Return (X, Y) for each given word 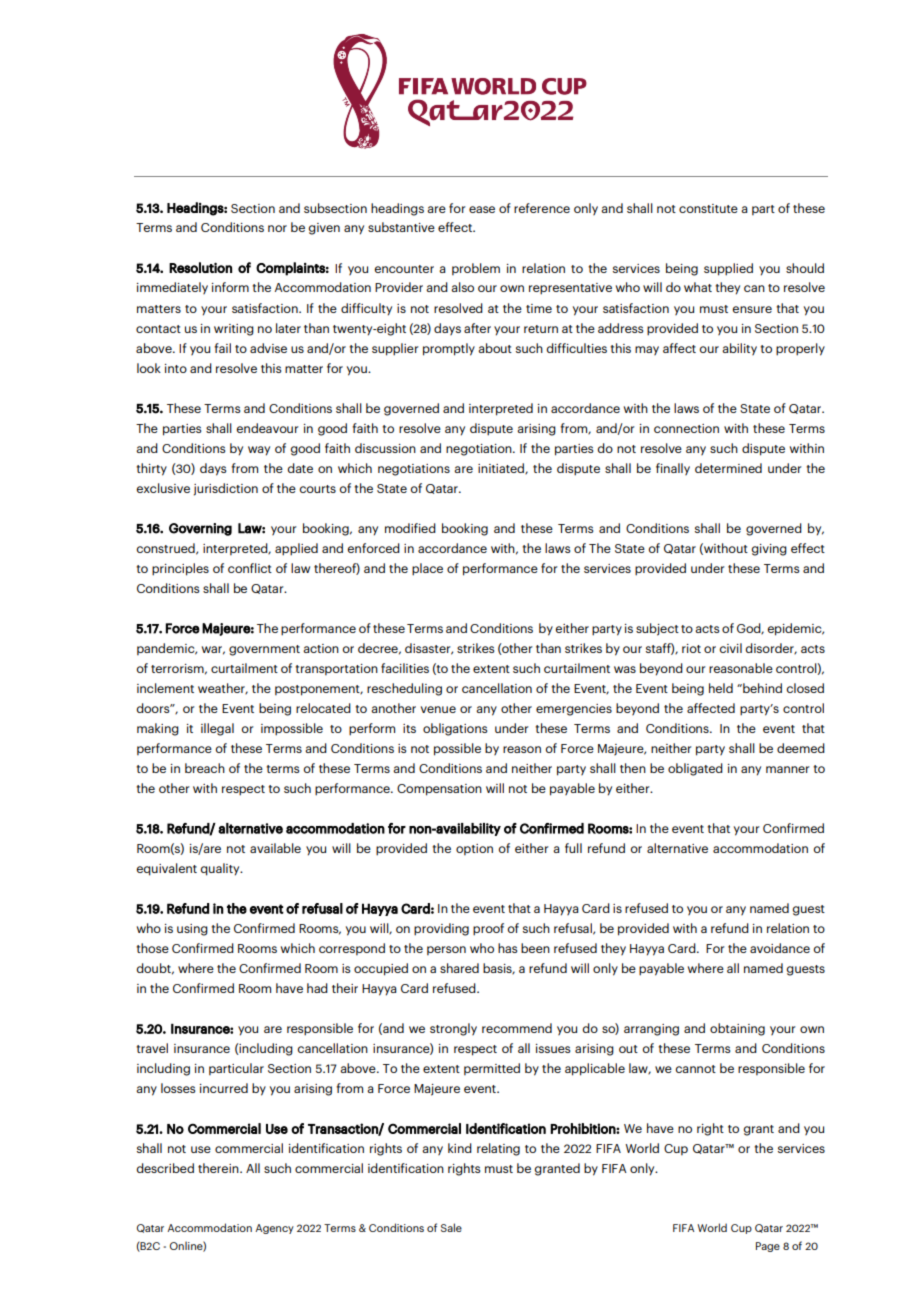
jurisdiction (226, 489)
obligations (455, 729)
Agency (274, 1229)
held (721, 688)
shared (459, 968)
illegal (217, 729)
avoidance (780, 948)
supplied (728, 269)
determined (728, 468)
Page (768, 1247)
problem (476, 269)
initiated (502, 469)
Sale (451, 1227)
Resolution (200, 267)
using (192, 930)
